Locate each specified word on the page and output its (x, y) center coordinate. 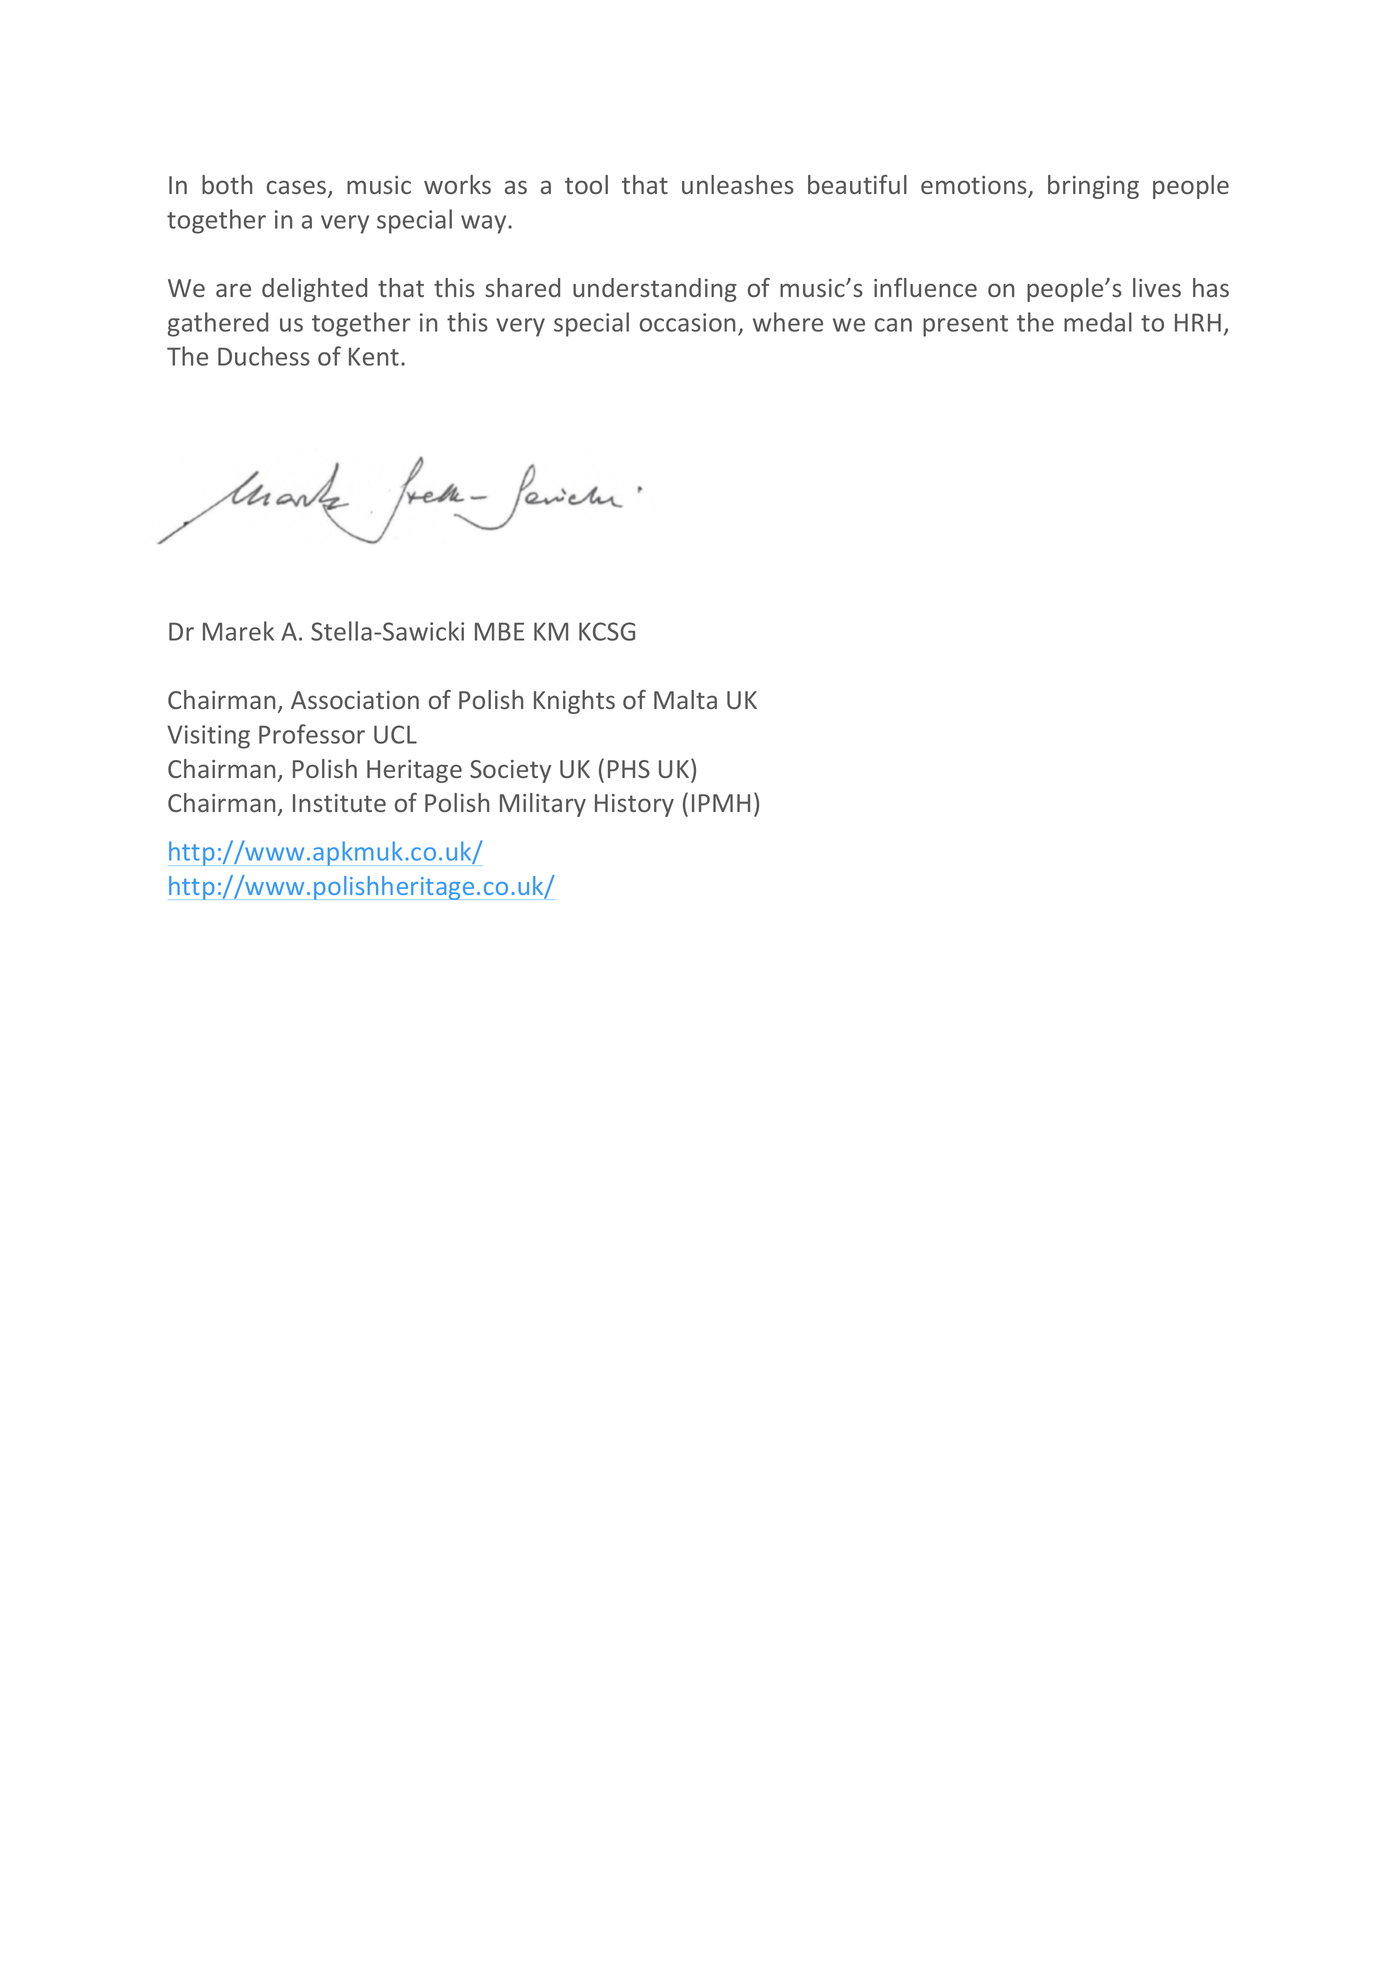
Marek (238, 631)
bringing (1093, 187)
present (965, 326)
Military (543, 805)
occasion (687, 322)
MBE (499, 631)
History (634, 805)
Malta (685, 699)
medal (1098, 322)
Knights (574, 702)
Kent (374, 356)
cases (298, 188)
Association (355, 700)
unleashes (738, 184)
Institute (339, 803)
